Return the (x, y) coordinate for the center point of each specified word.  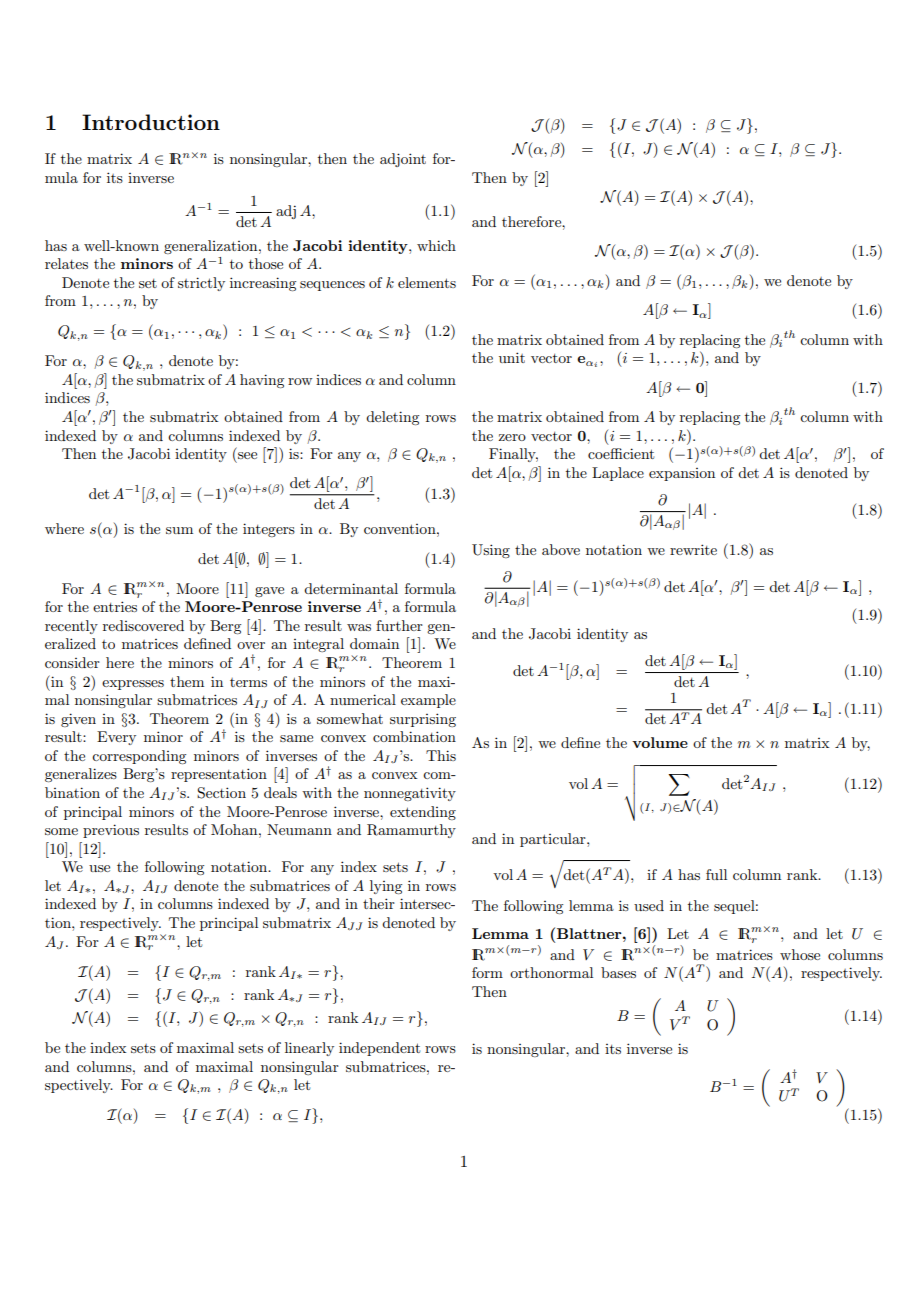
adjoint (403, 160)
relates (66, 263)
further (399, 625)
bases (618, 972)
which (436, 245)
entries (115, 606)
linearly (309, 1049)
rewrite (693, 549)
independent (379, 1049)
